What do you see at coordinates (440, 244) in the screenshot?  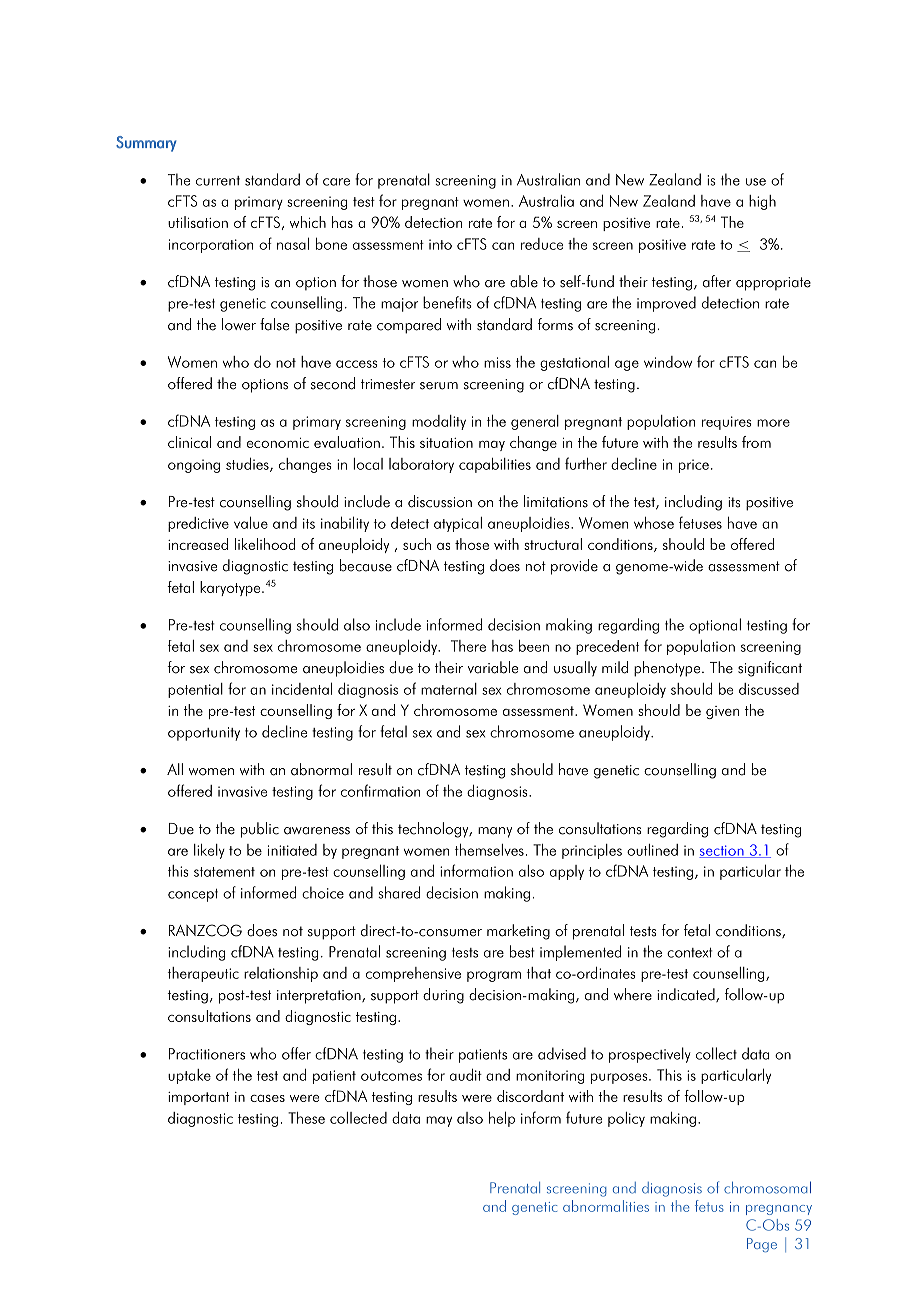 I see `into` at bounding box center [440, 244].
